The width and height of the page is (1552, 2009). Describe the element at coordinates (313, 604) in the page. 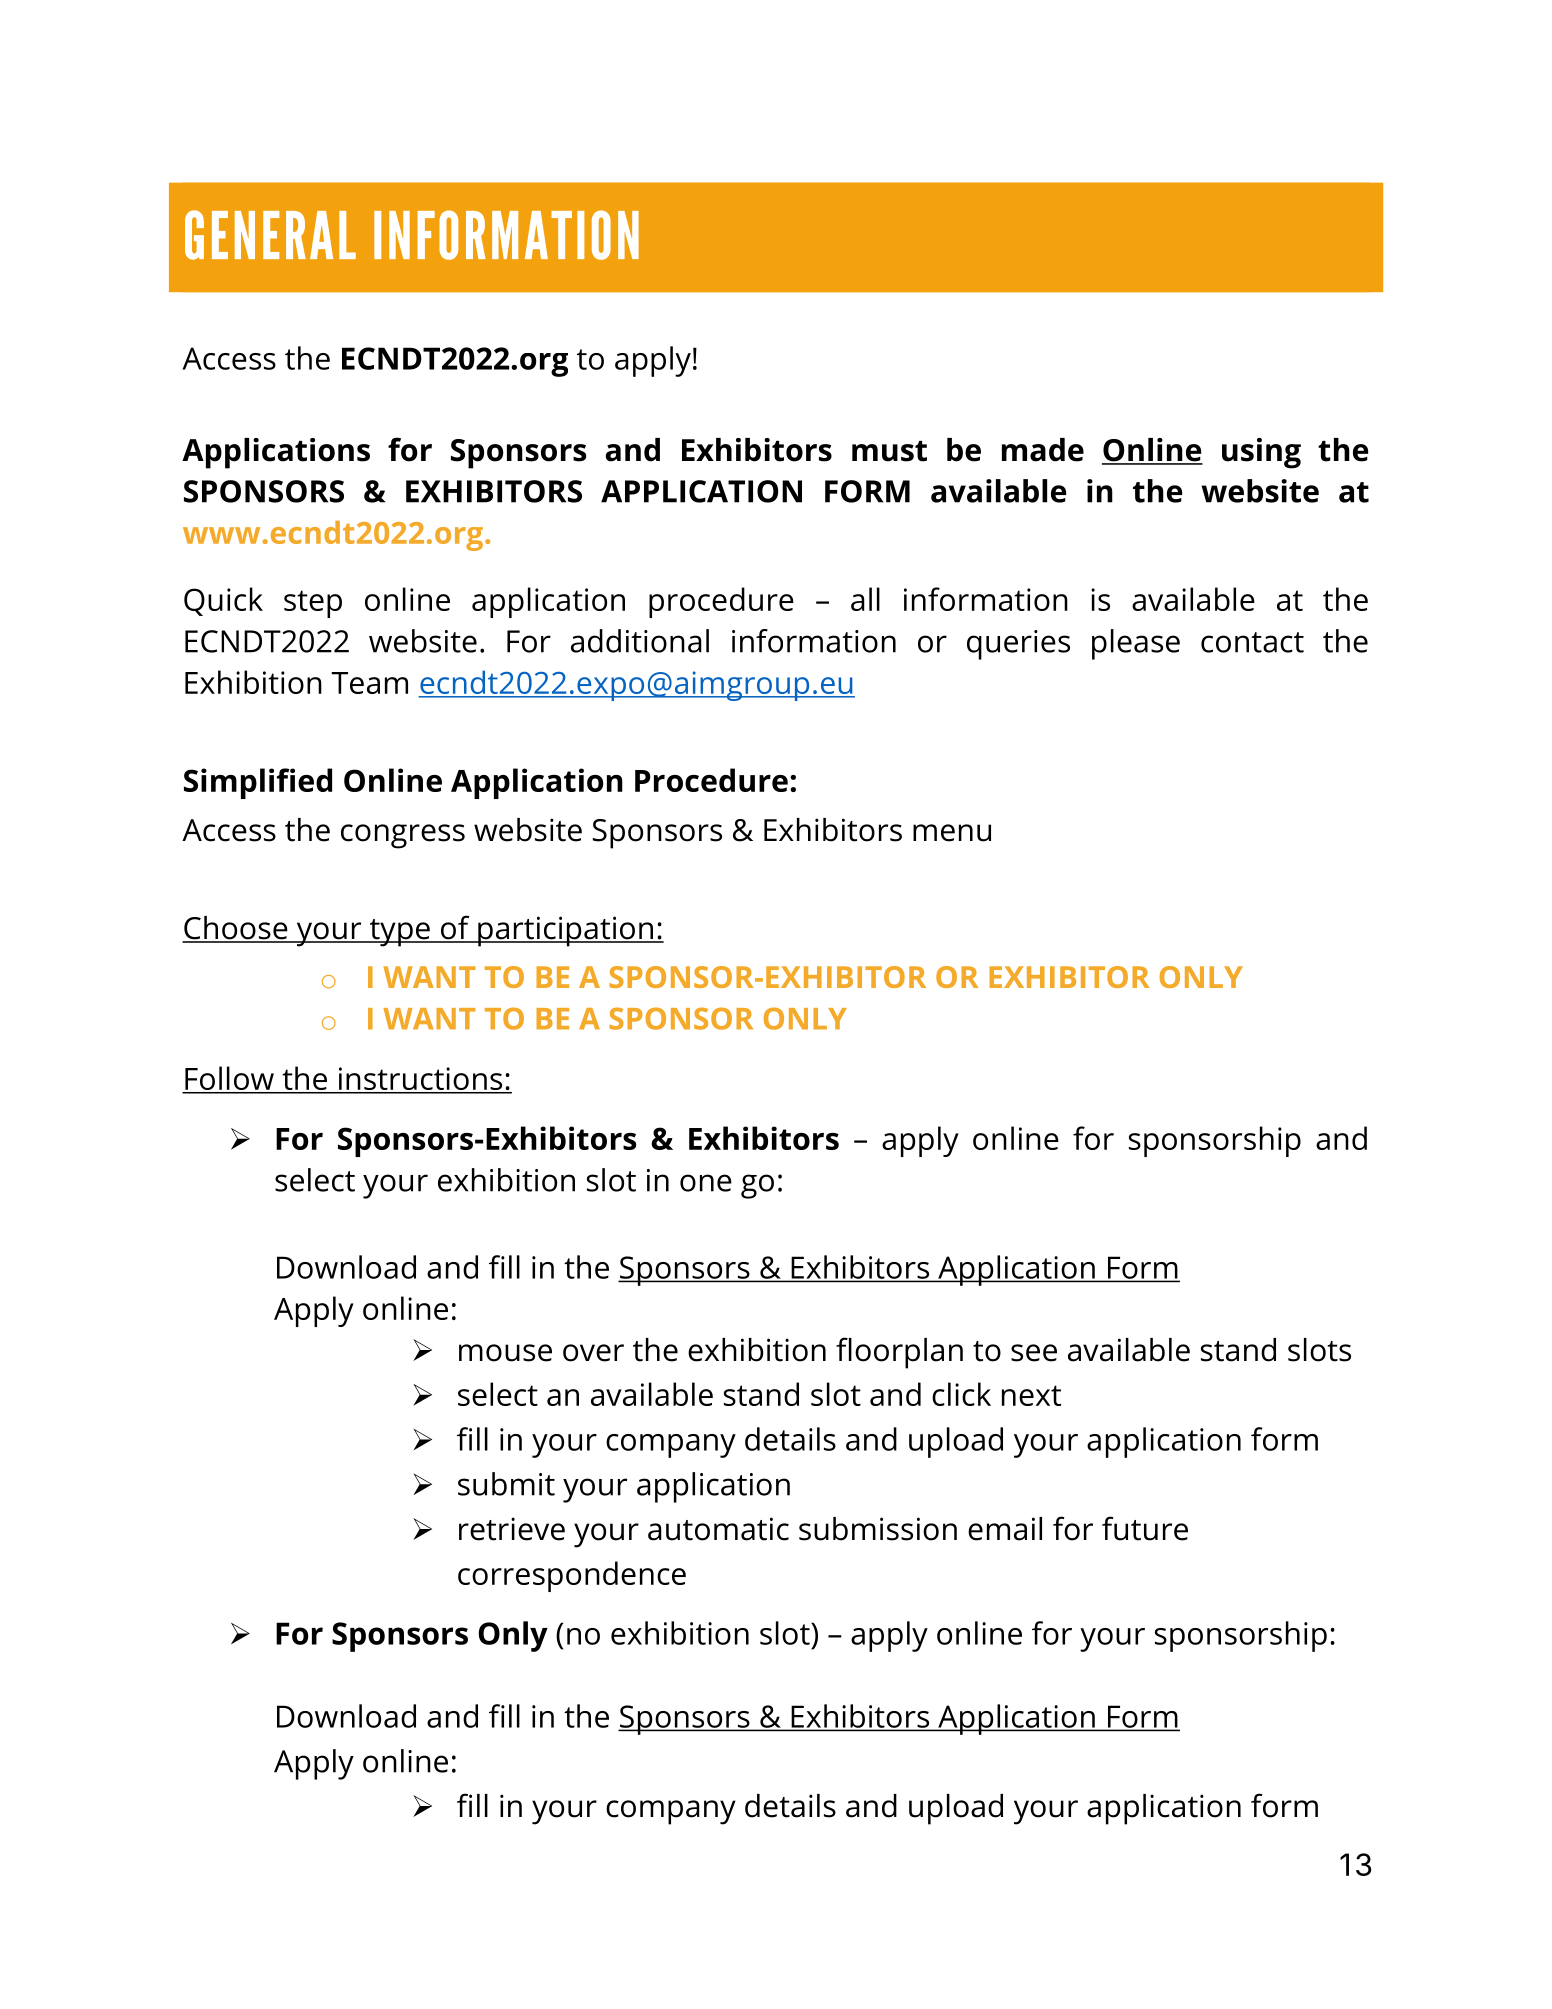

I see `step` at that location.
